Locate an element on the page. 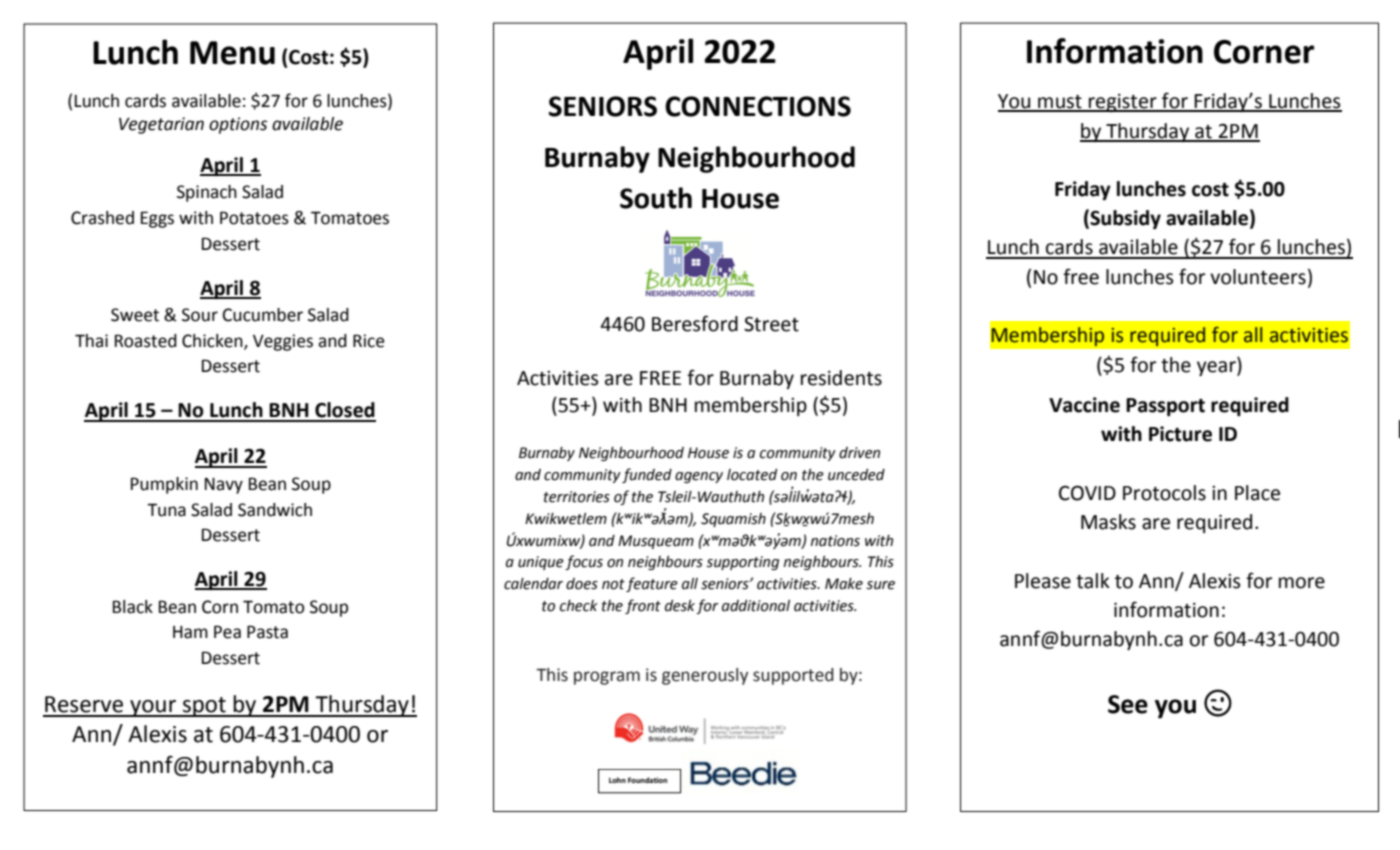  Sour is located at coordinates (200, 315).
